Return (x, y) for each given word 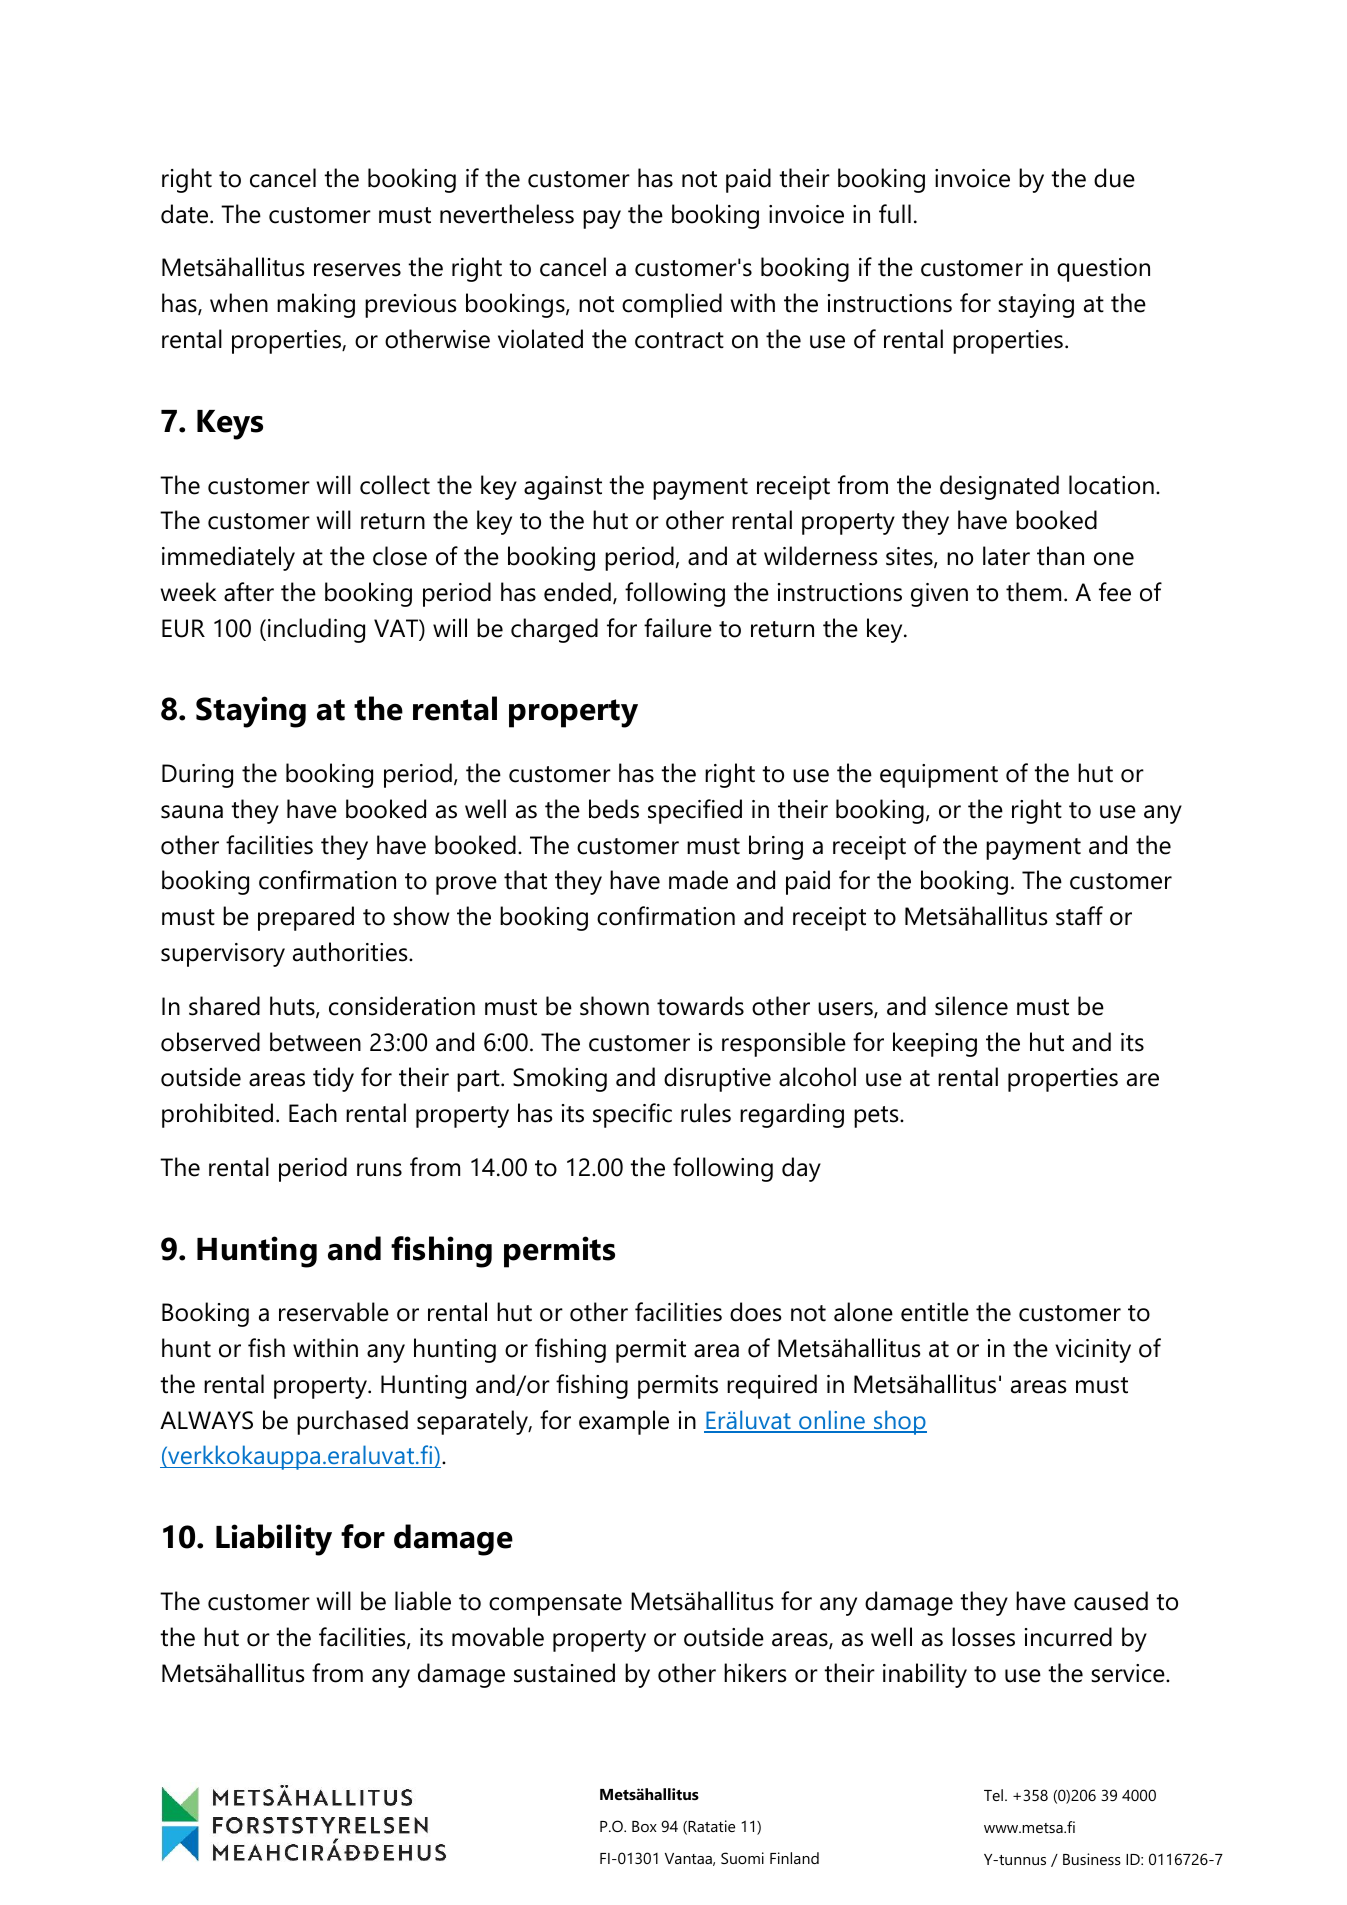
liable (423, 1601)
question (1103, 270)
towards (700, 1006)
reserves (357, 270)
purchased (352, 1422)
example (624, 1422)
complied (672, 305)
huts (293, 1007)
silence (971, 1006)
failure (678, 628)
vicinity (1093, 1351)
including (316, 630)
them (1033, 592)
